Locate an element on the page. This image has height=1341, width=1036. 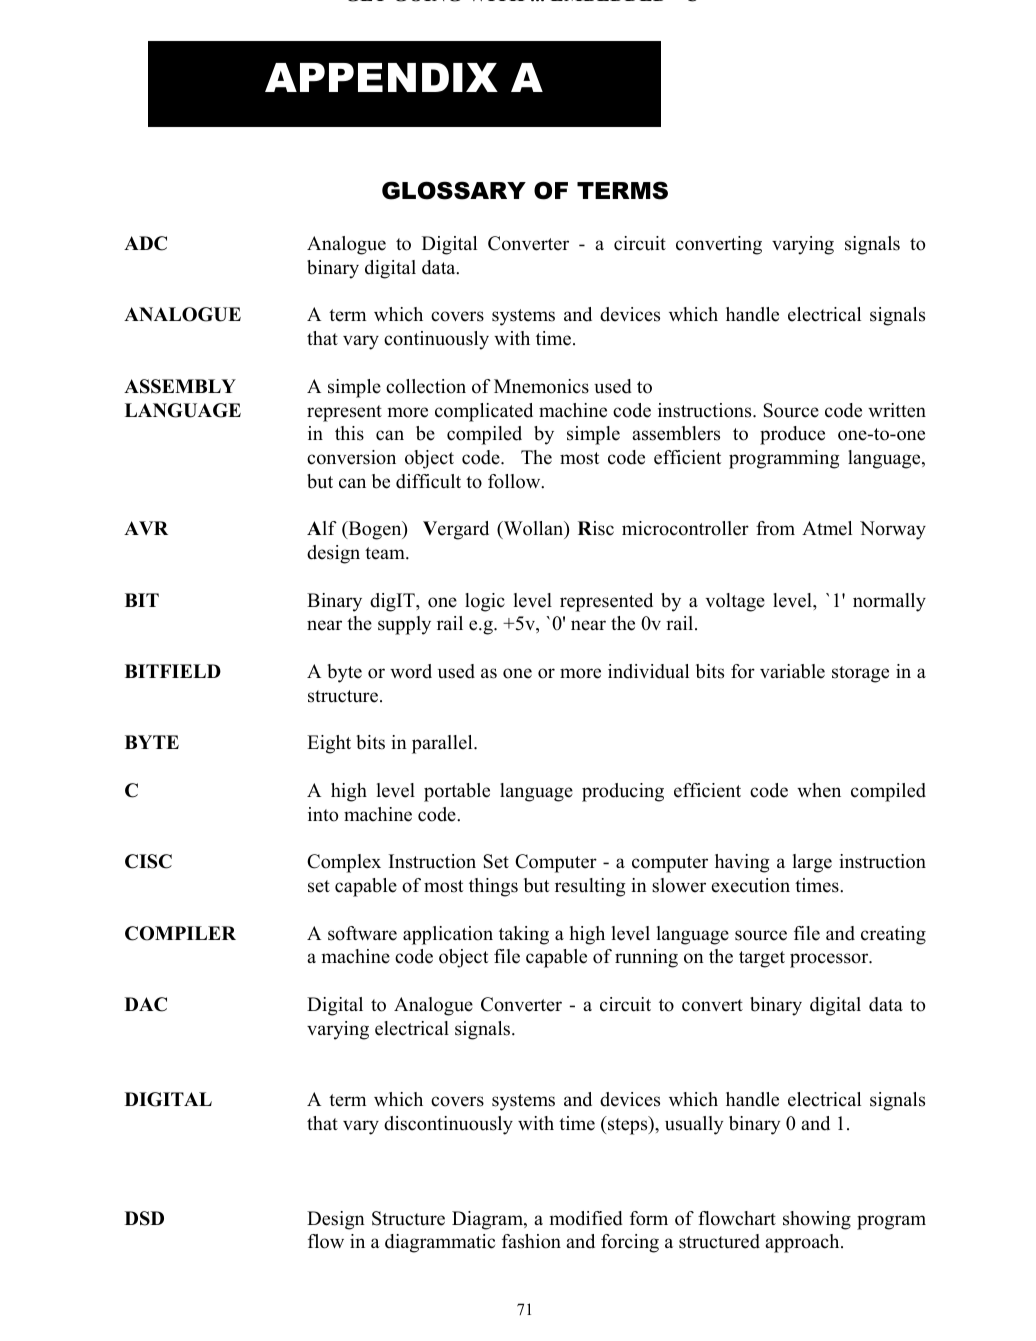
GLOSSARY is located at coordinates (454, 190).
